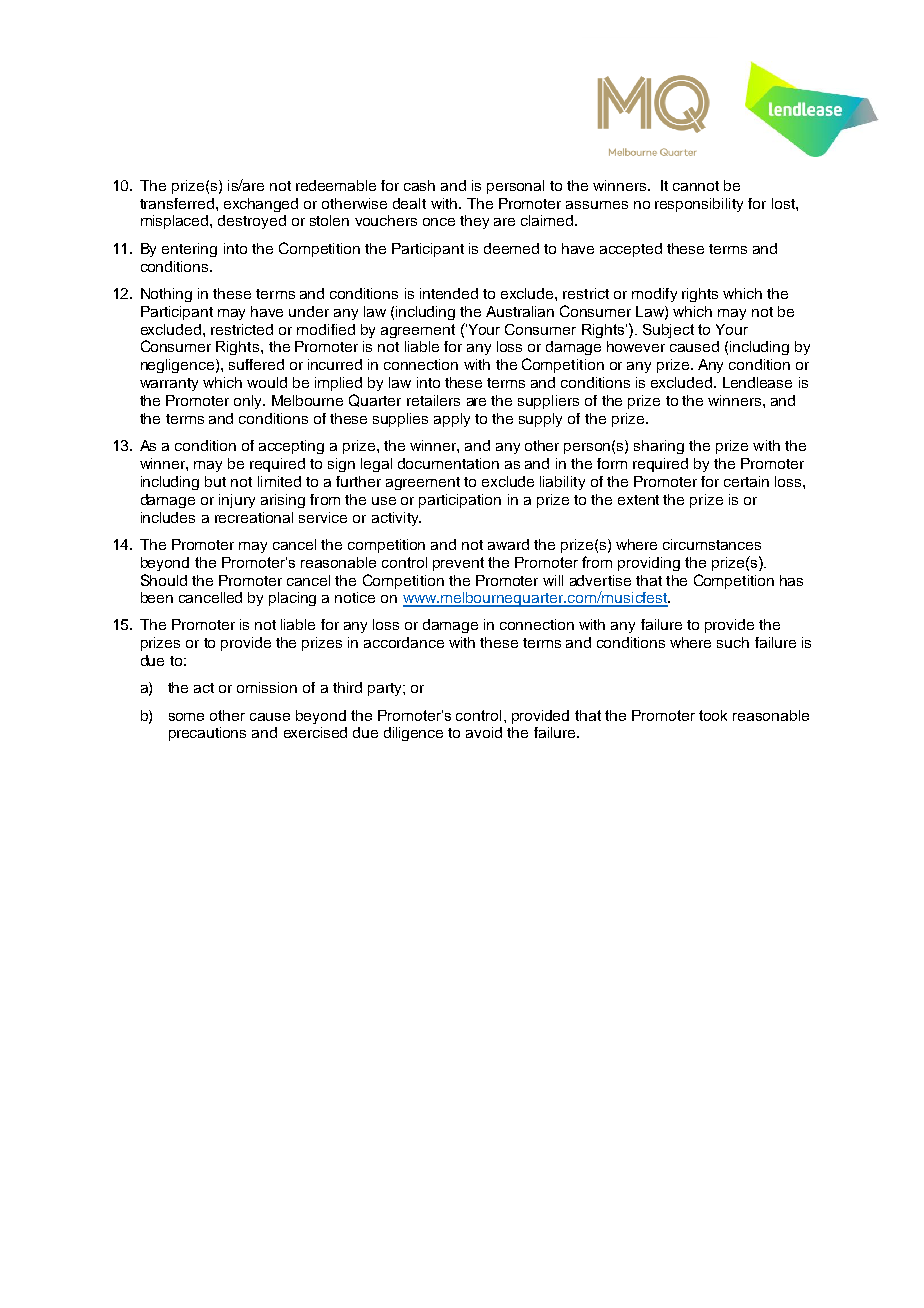 The image size is (924, 1308). Describe the element at coordinates (712, 544) in the screenshot. I see `circumstances` at that location.
